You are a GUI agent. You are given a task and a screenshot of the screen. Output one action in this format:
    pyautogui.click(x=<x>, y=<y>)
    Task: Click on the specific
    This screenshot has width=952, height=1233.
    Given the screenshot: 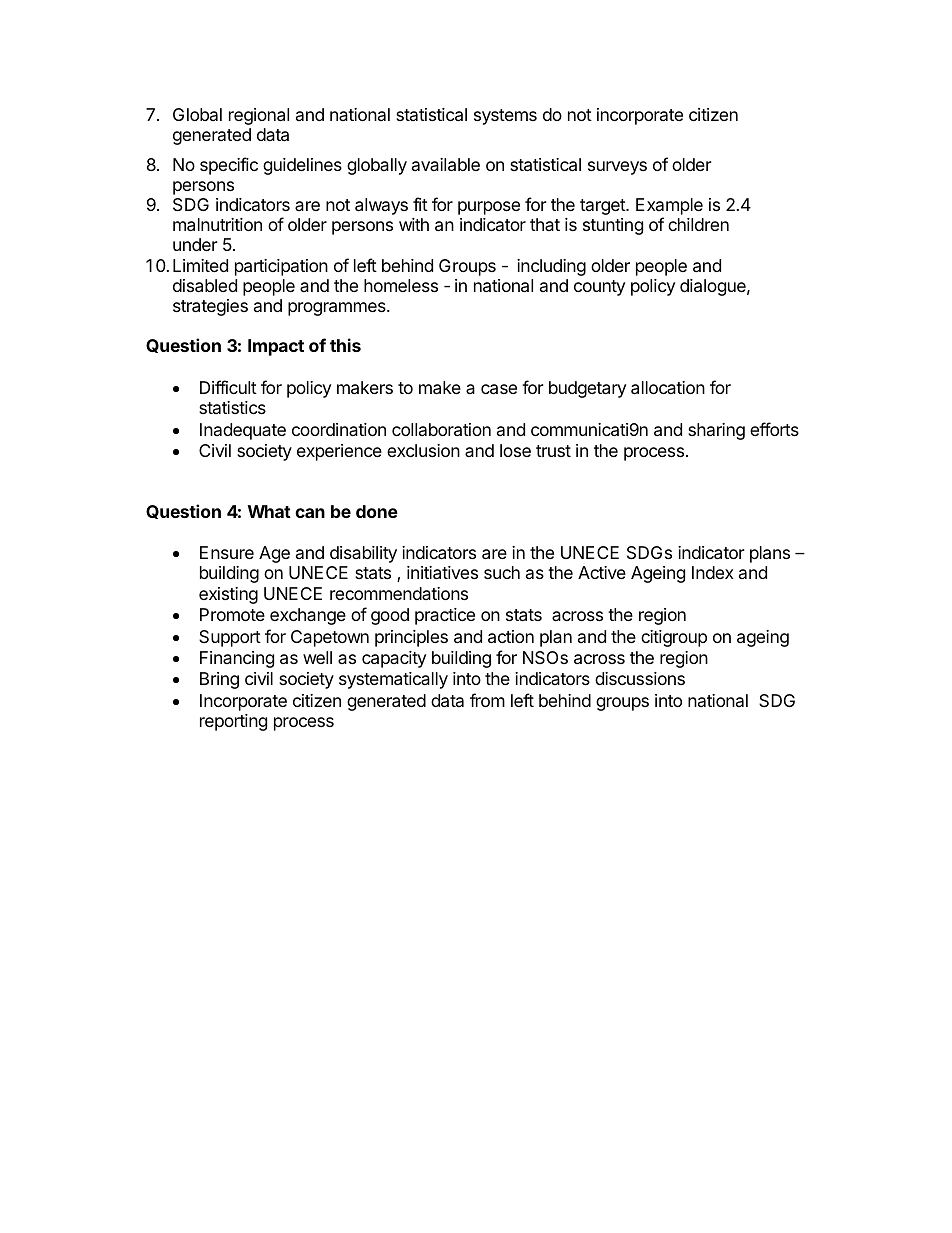 What is the action you would take?
    pyautogui.click(x=229, y=166)
